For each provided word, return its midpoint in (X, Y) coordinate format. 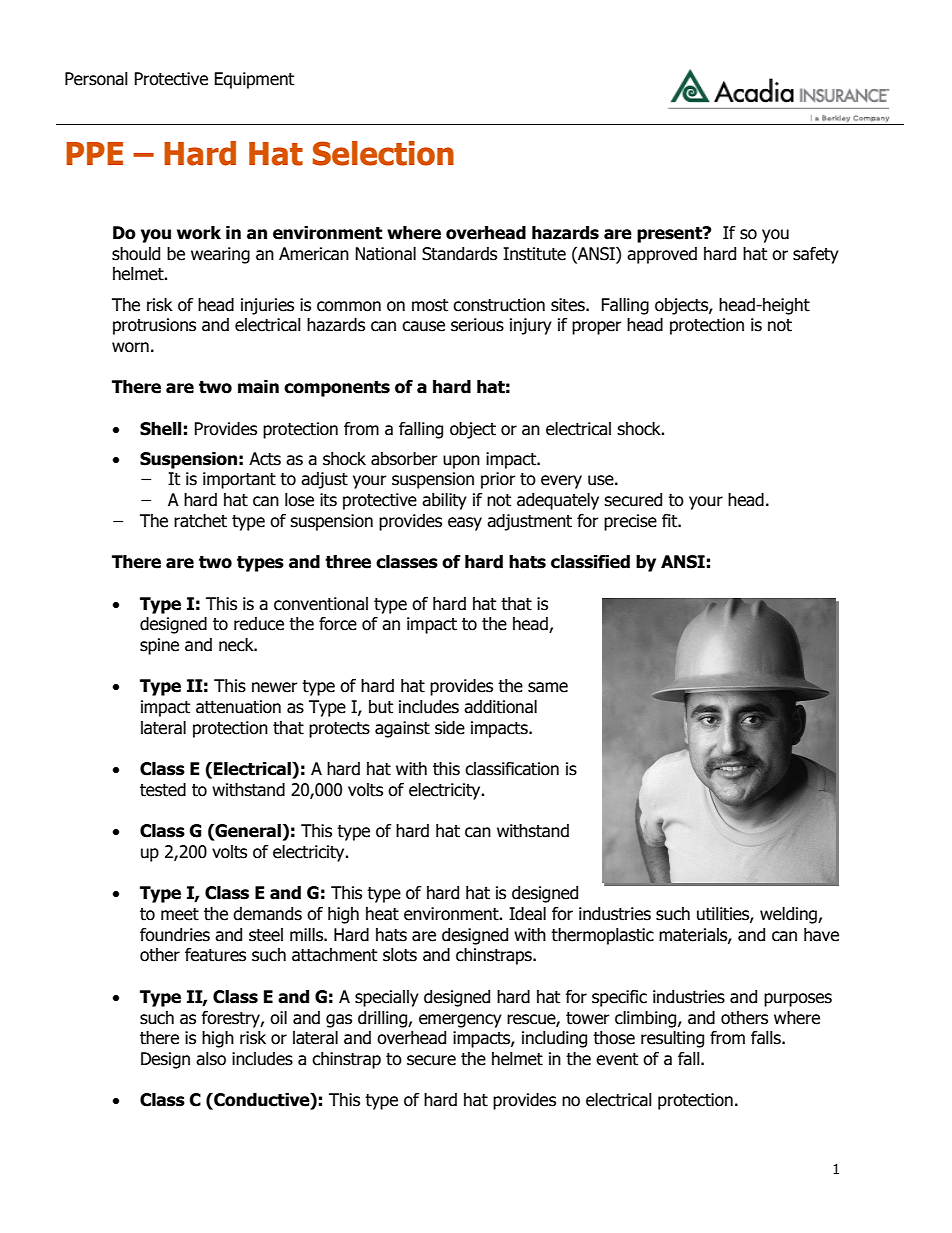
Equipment (254, 80)
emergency (460, 1021)
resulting (672, 1039)
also (211, 1059)
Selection (383, 153)
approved (662, 255)
